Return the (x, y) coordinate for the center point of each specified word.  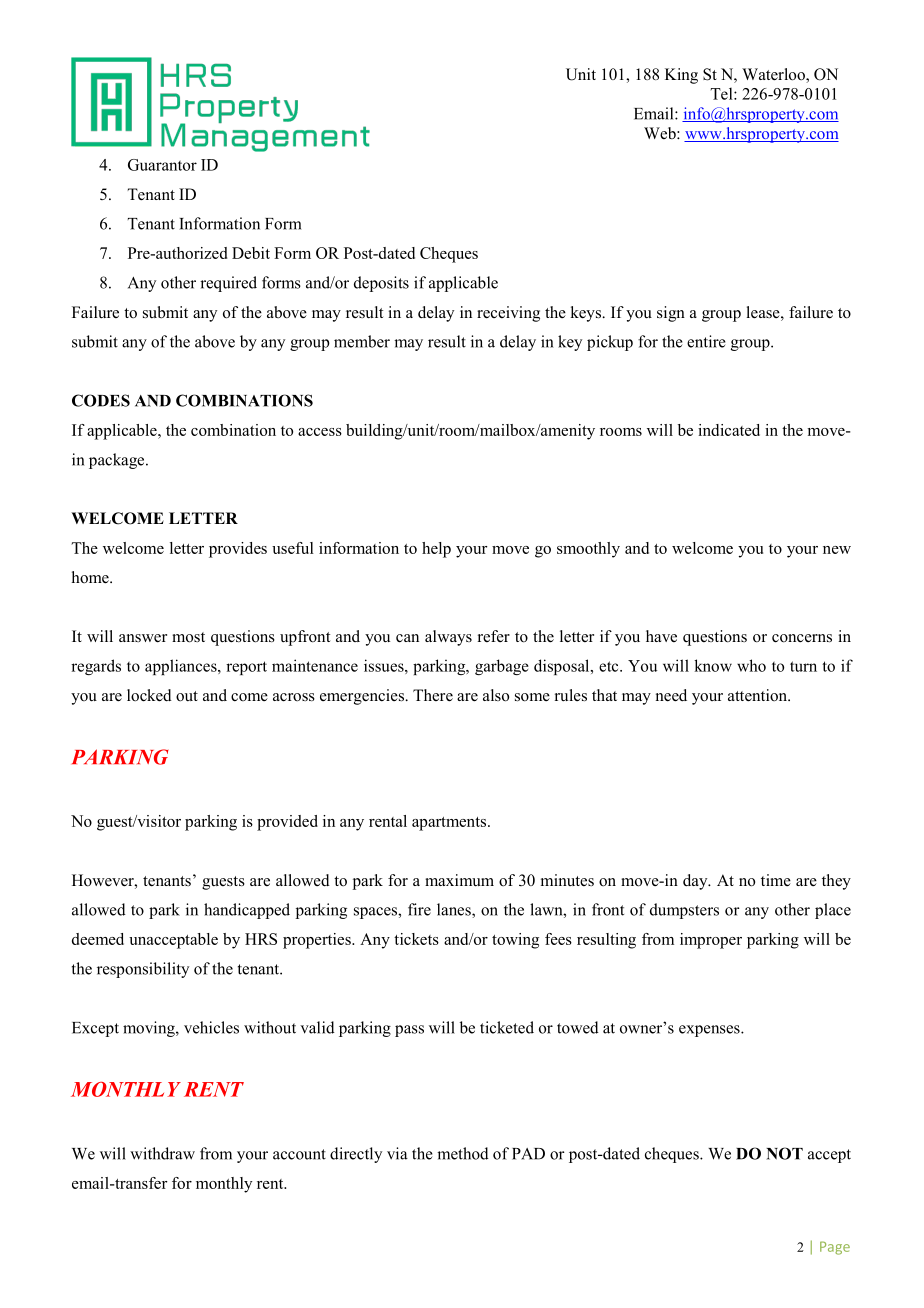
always (448, 638)
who (751, 665)
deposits (381, 284)
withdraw (162, 1153)
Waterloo (774, 75)
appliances (182, 667)
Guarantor (162, 165)
